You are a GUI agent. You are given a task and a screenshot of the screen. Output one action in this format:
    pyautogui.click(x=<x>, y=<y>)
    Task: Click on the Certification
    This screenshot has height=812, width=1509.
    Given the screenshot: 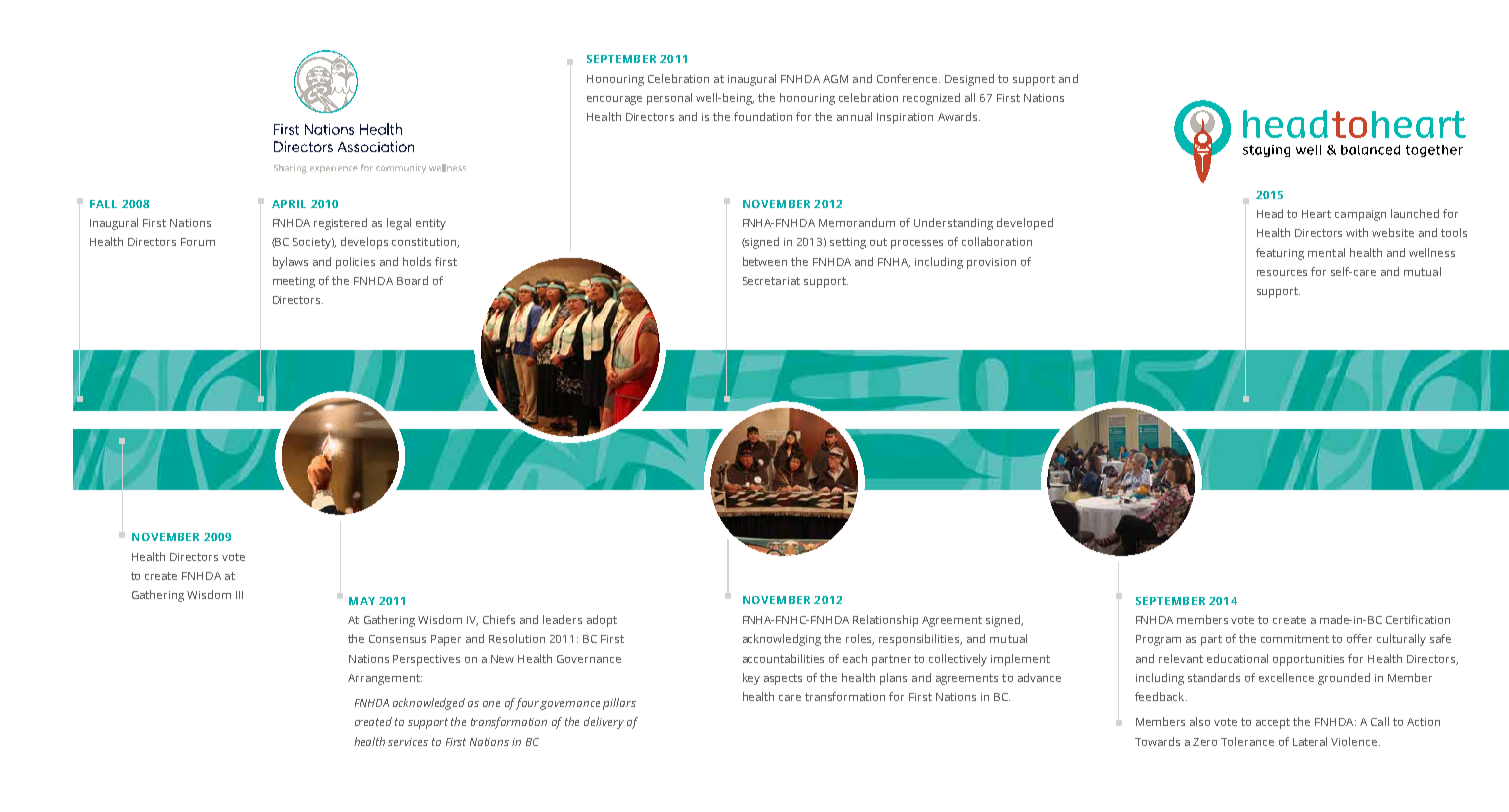 What is the action you would take?
    pyautogui.click(x=1418, y=619)
